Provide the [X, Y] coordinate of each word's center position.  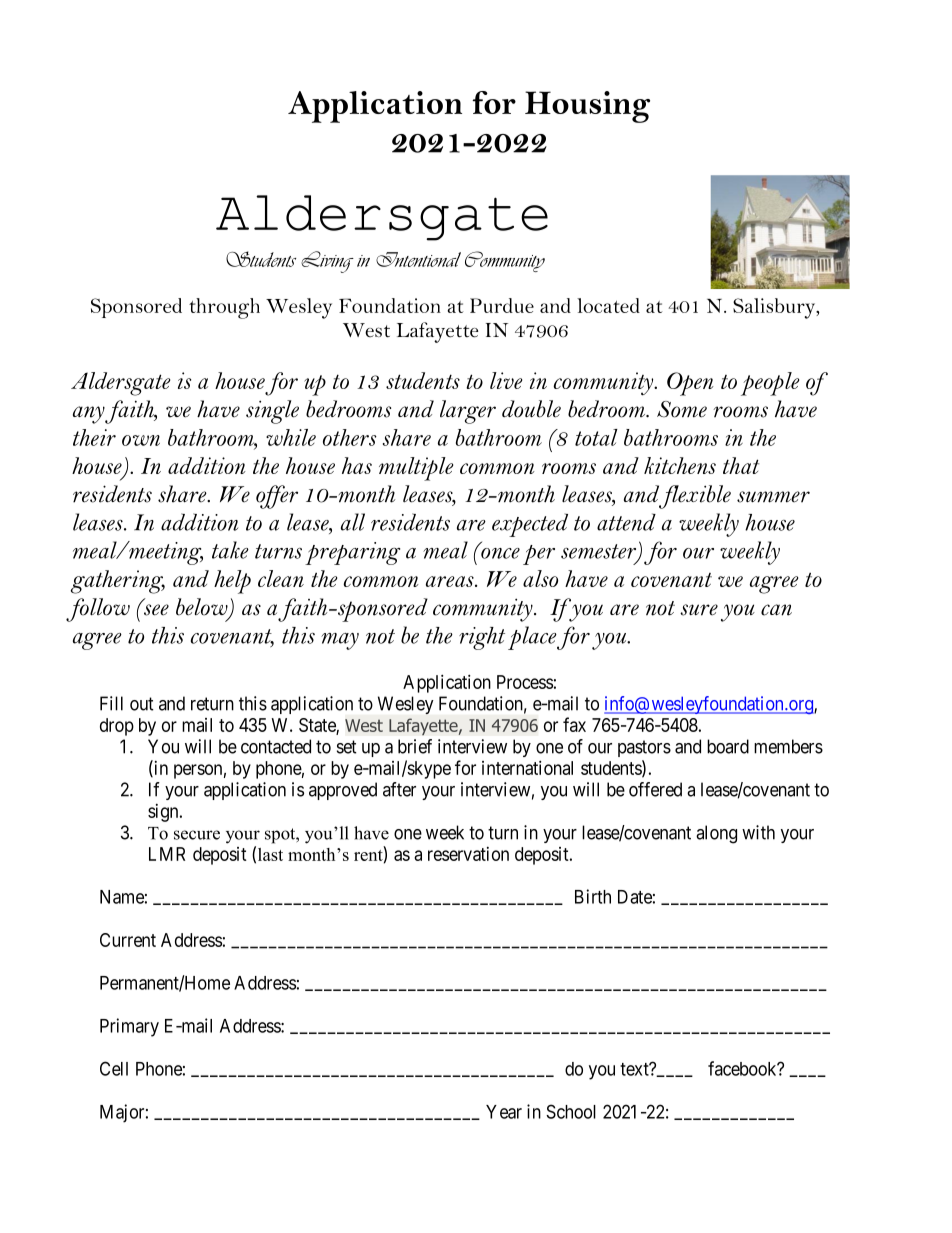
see [156, 610]
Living [327, 262]
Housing [587, 107]
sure [699, 610]
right [482, 638]
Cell [114, 1068]
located [608, 305]
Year [504, 1112]
